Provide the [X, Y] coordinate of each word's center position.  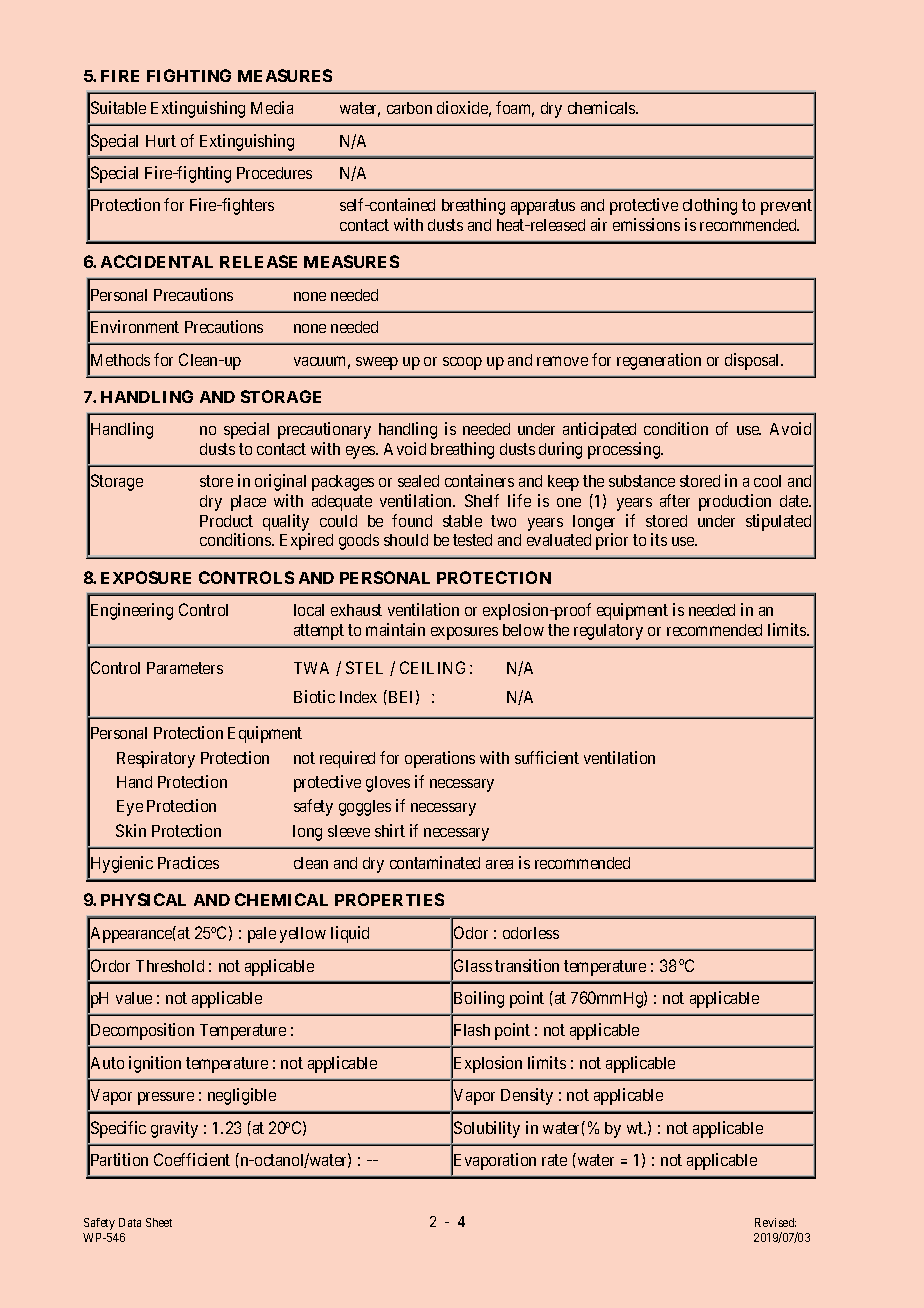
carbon [409, 108]
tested [472, 540]
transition [527, 965]
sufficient [547, 757]
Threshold [170, 966]
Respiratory [156, 759]
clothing [710, 206]
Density [527, 1096]
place [248, 503]
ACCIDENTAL [157, 261]
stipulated [778, 522]
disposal [754, 361]
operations [440, 759]
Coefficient [192, 1159]
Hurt [161, 141]
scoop [462, 363]
